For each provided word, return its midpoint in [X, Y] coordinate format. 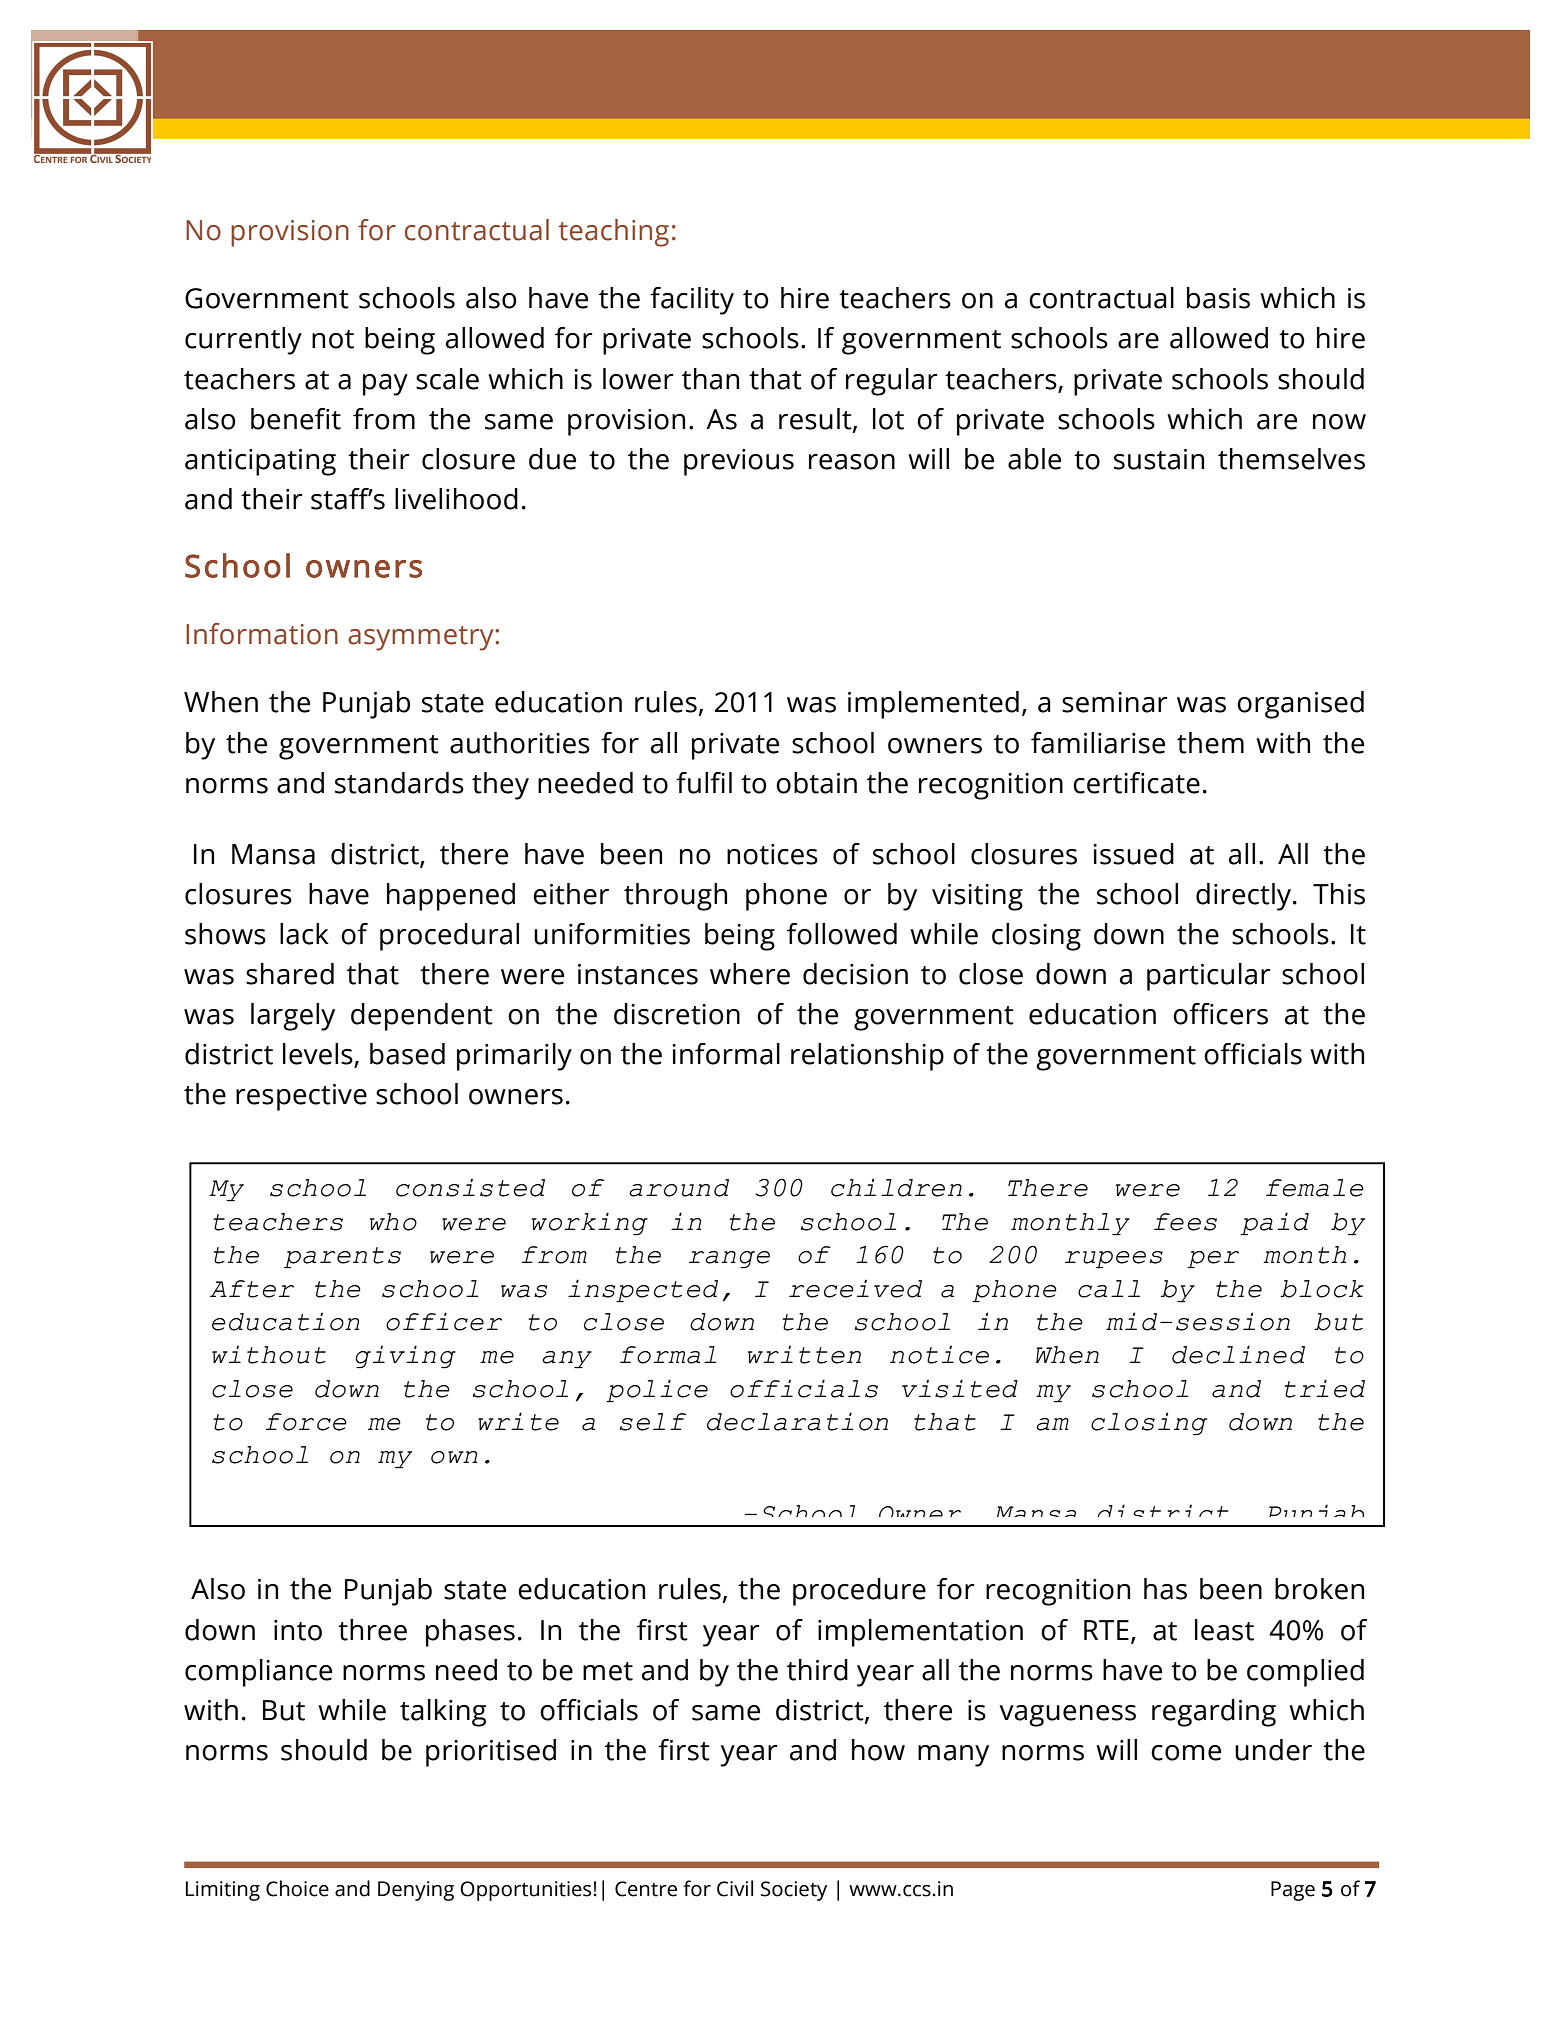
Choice [297, 1888]
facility [692, 301]
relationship [867, 1057]
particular [1209, 977]
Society [794, 1891]
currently [243, 341]
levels [319, 1055]
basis [1218, 298]
